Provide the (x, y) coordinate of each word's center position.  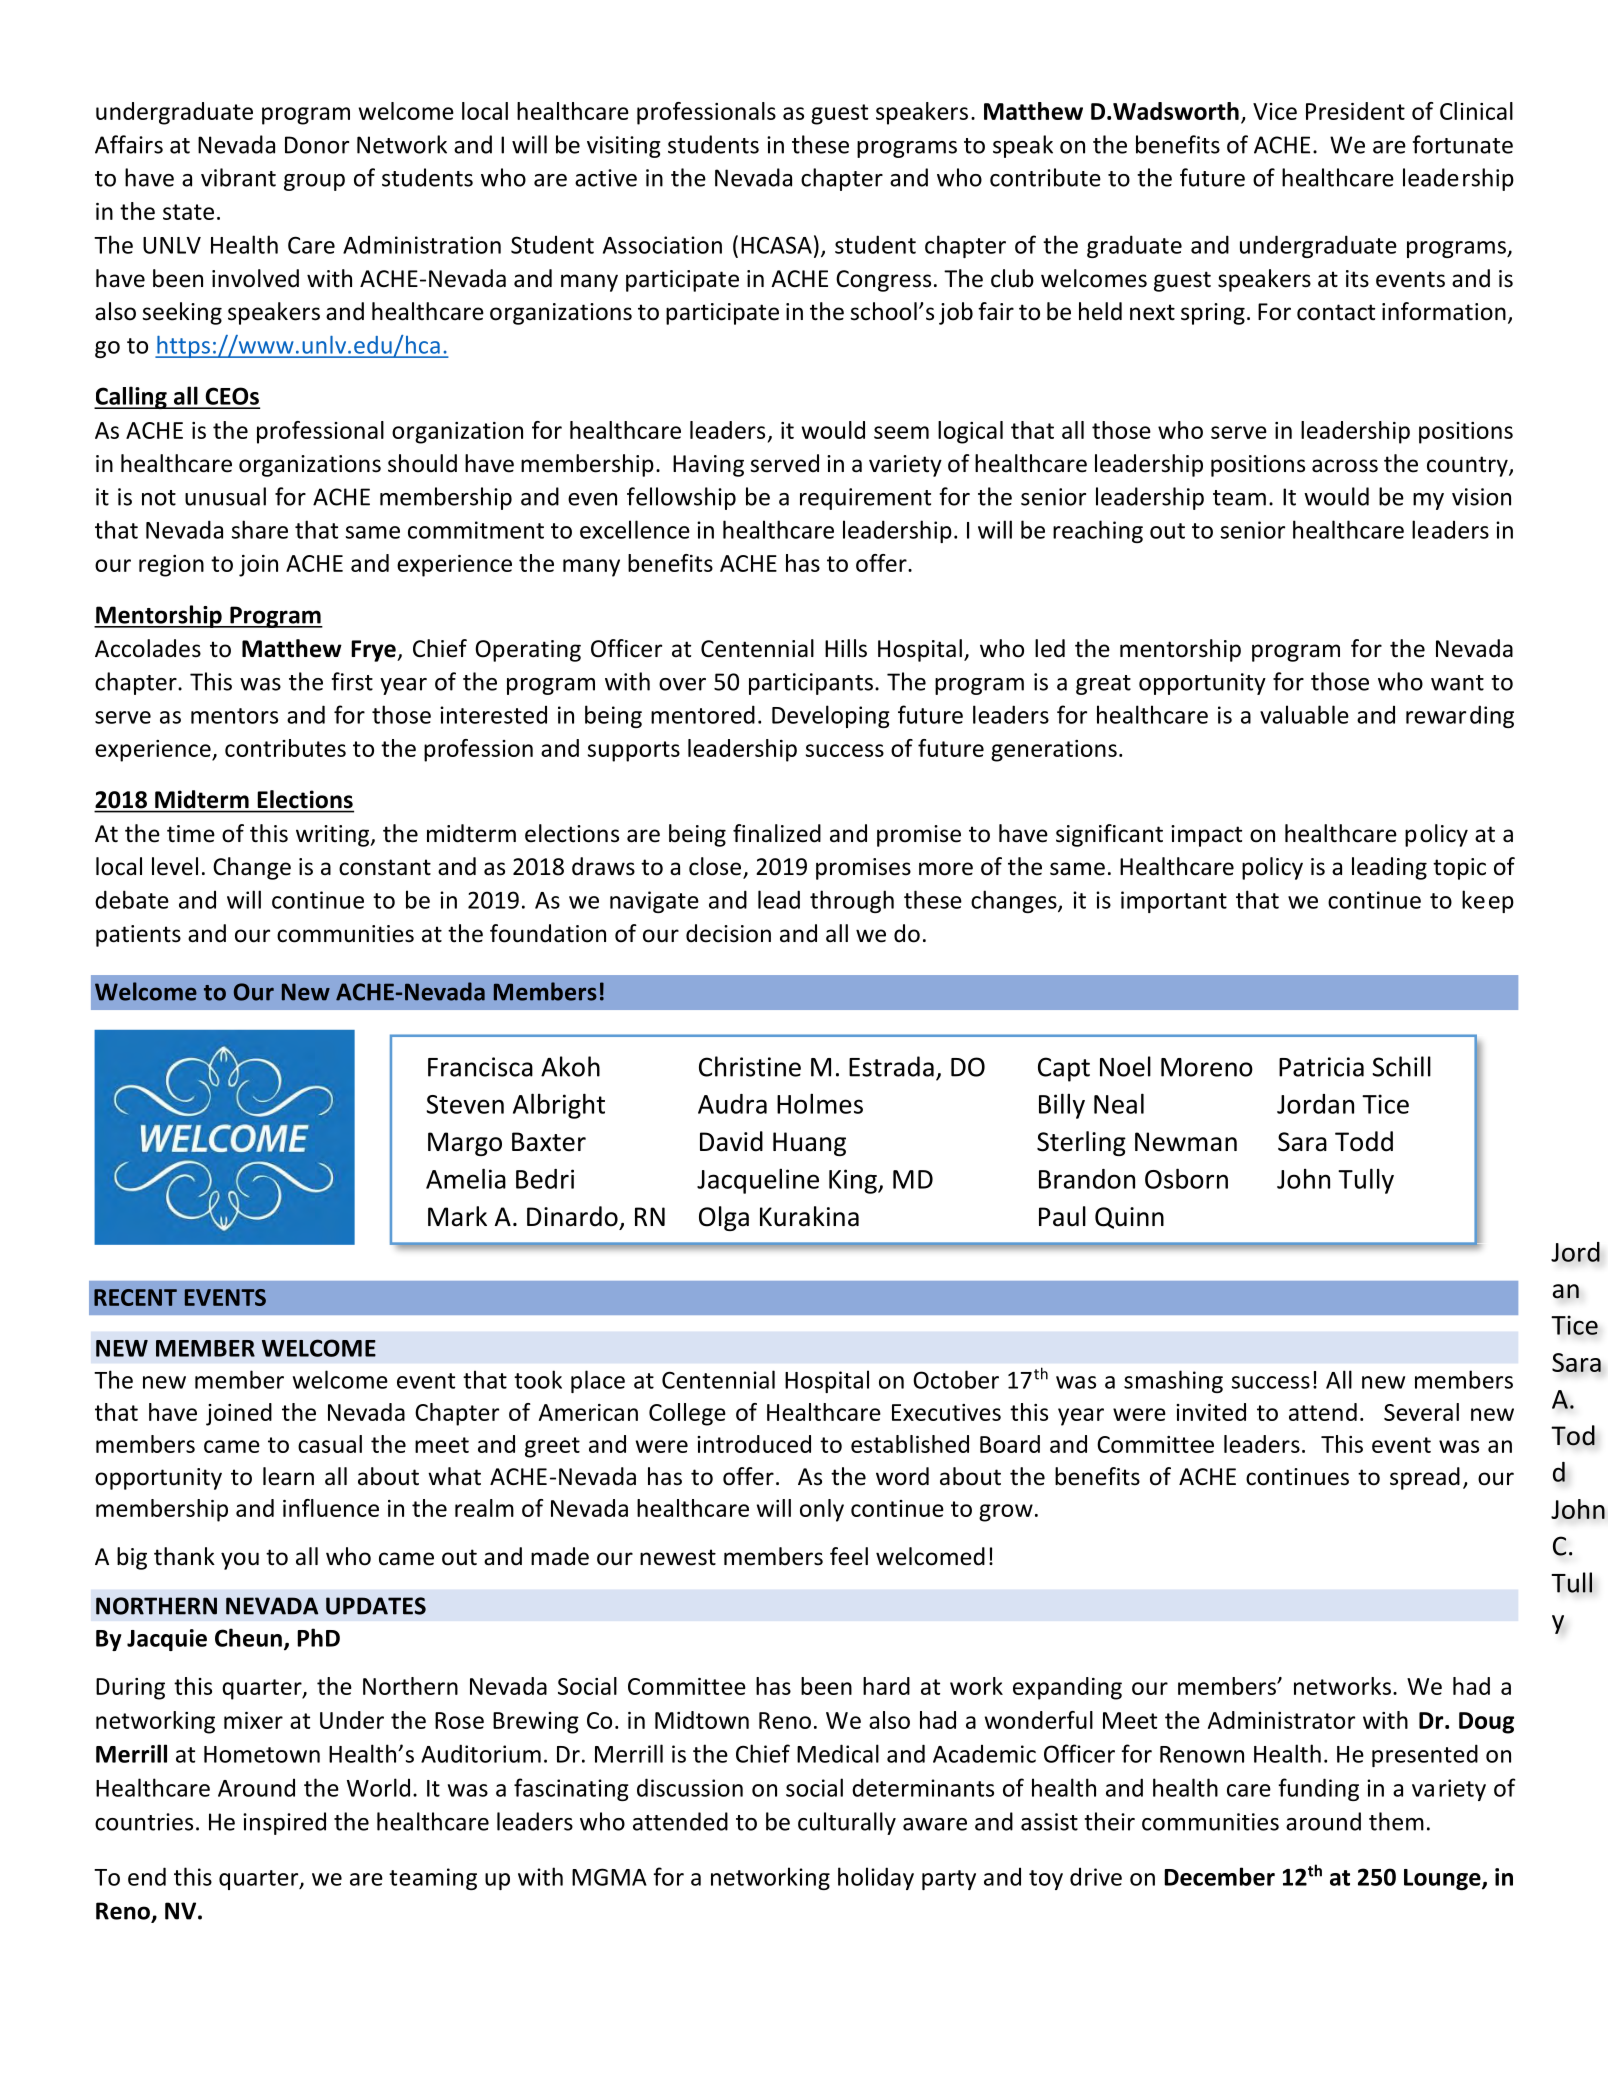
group (314, 182)
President (1355, 111)
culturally (847, 1823)
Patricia (1321, 1067)
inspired (284, 1823)
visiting (624, 147)
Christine (750, 1066)
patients (138, 936)
